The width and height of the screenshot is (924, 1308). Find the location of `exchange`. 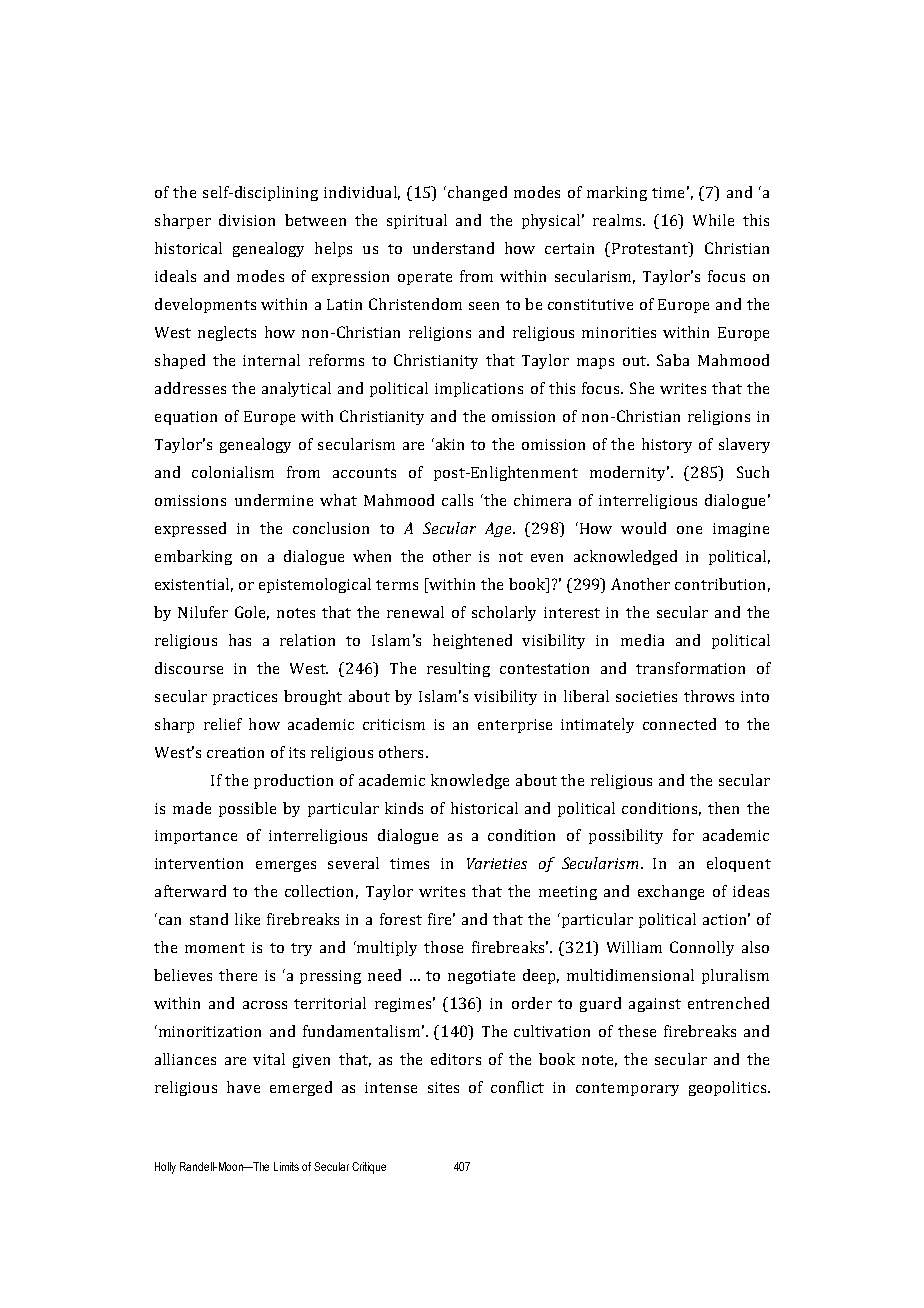

exchange is located at coordinates (671, 892).
